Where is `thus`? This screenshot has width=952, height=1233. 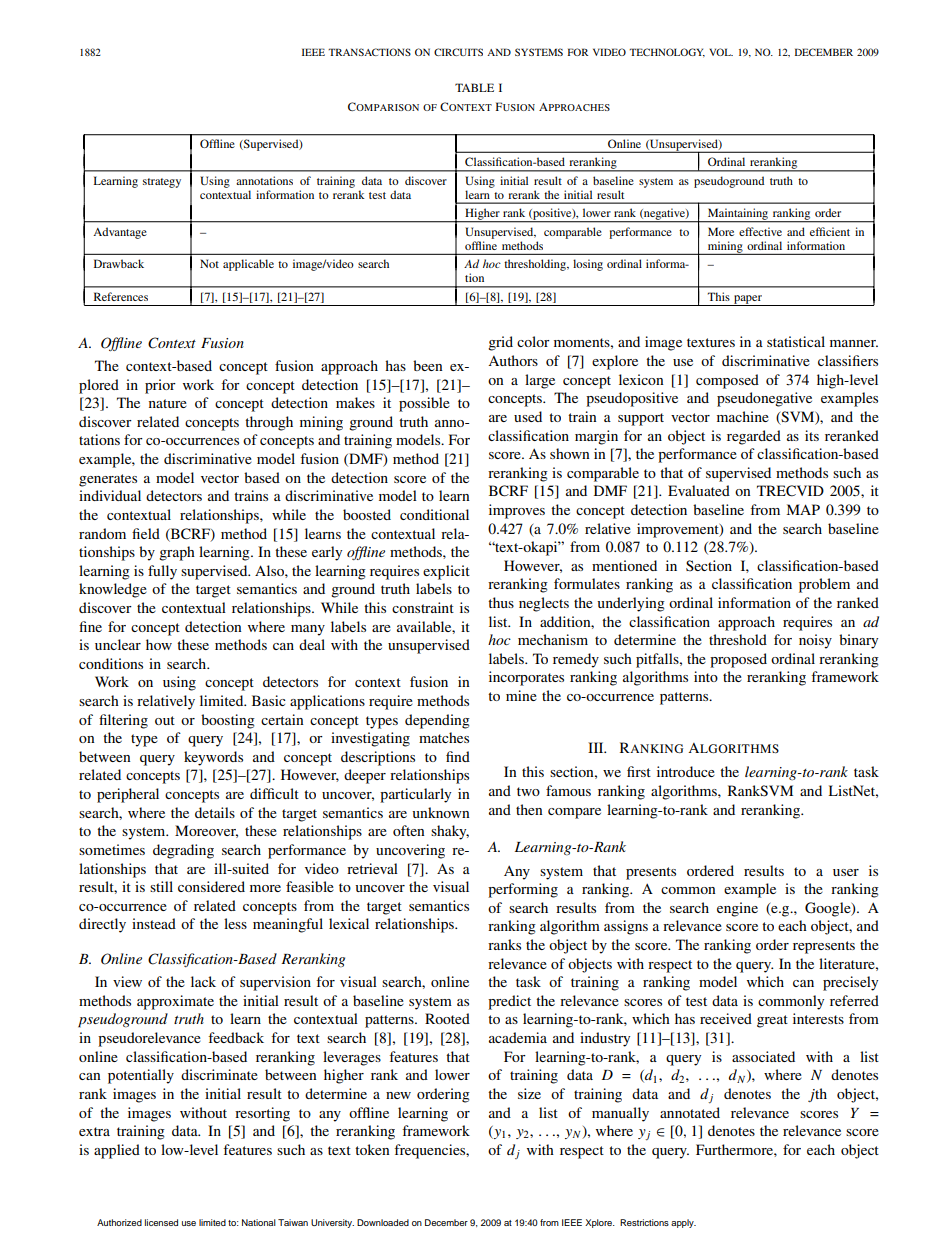 thus is located at coordinates (501, 602).
